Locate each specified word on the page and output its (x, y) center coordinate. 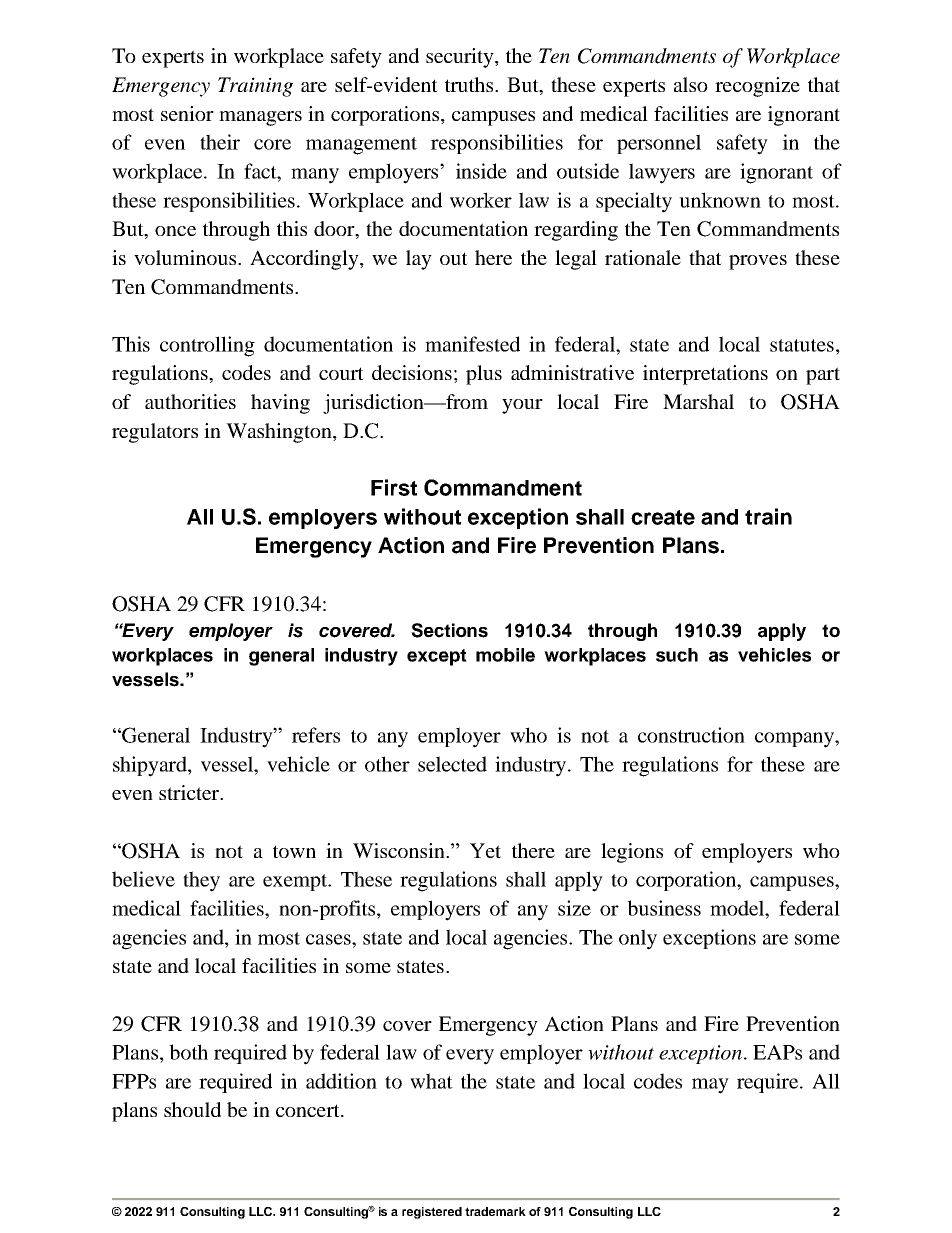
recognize (757, 87)
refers (316, 735)
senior (187, 113)
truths (470, 84)
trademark (495, 1211)
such (677, 655)
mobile (505, 655)
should (192, 1109)
